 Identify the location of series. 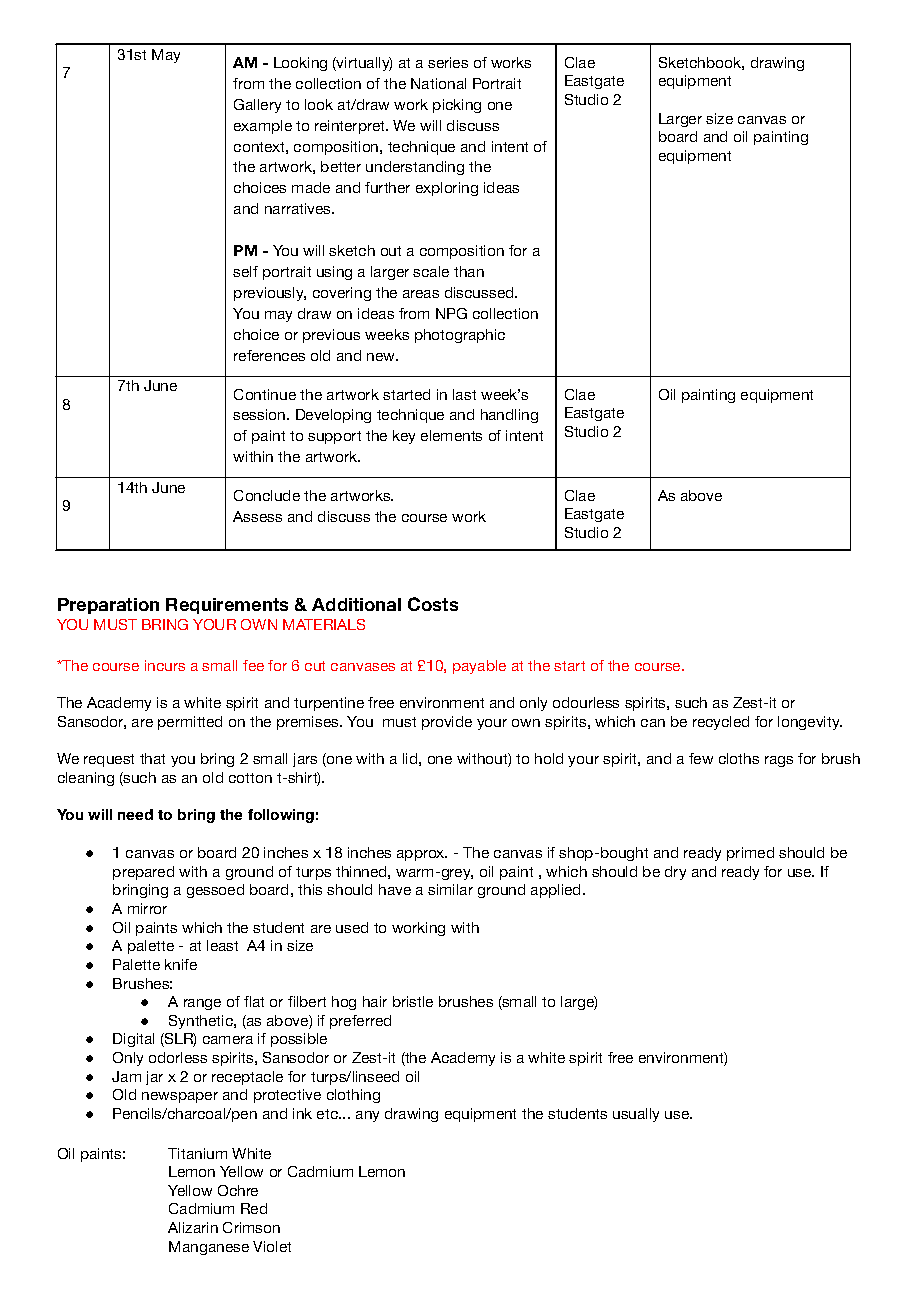
(448, 62).
